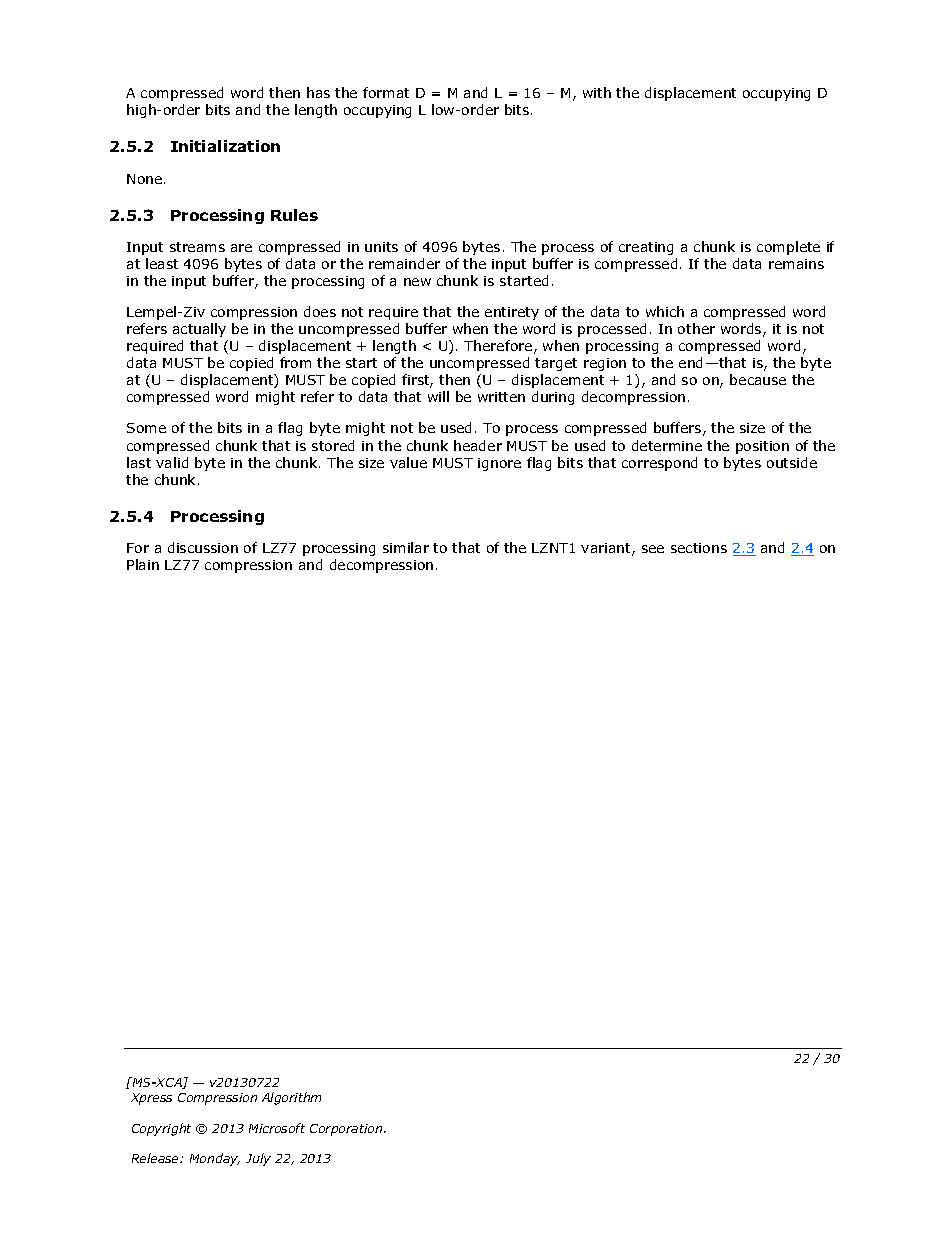 The image size is (952, 1233). What do you see at coordinates (386, 92) in the page?
I see `format` at bounding box center [386, 92].
